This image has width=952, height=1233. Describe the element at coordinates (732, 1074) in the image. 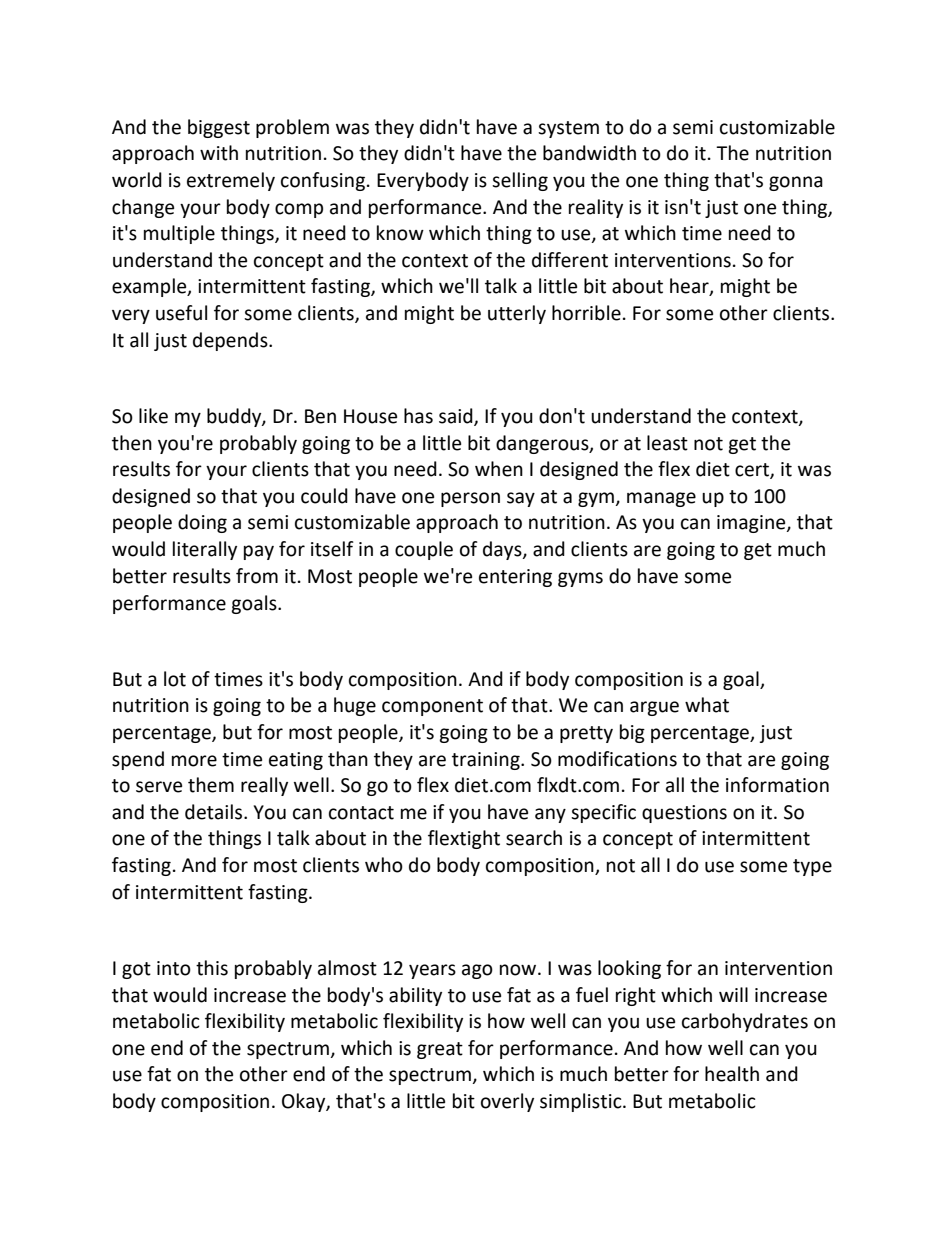

I see `health` at that location.
